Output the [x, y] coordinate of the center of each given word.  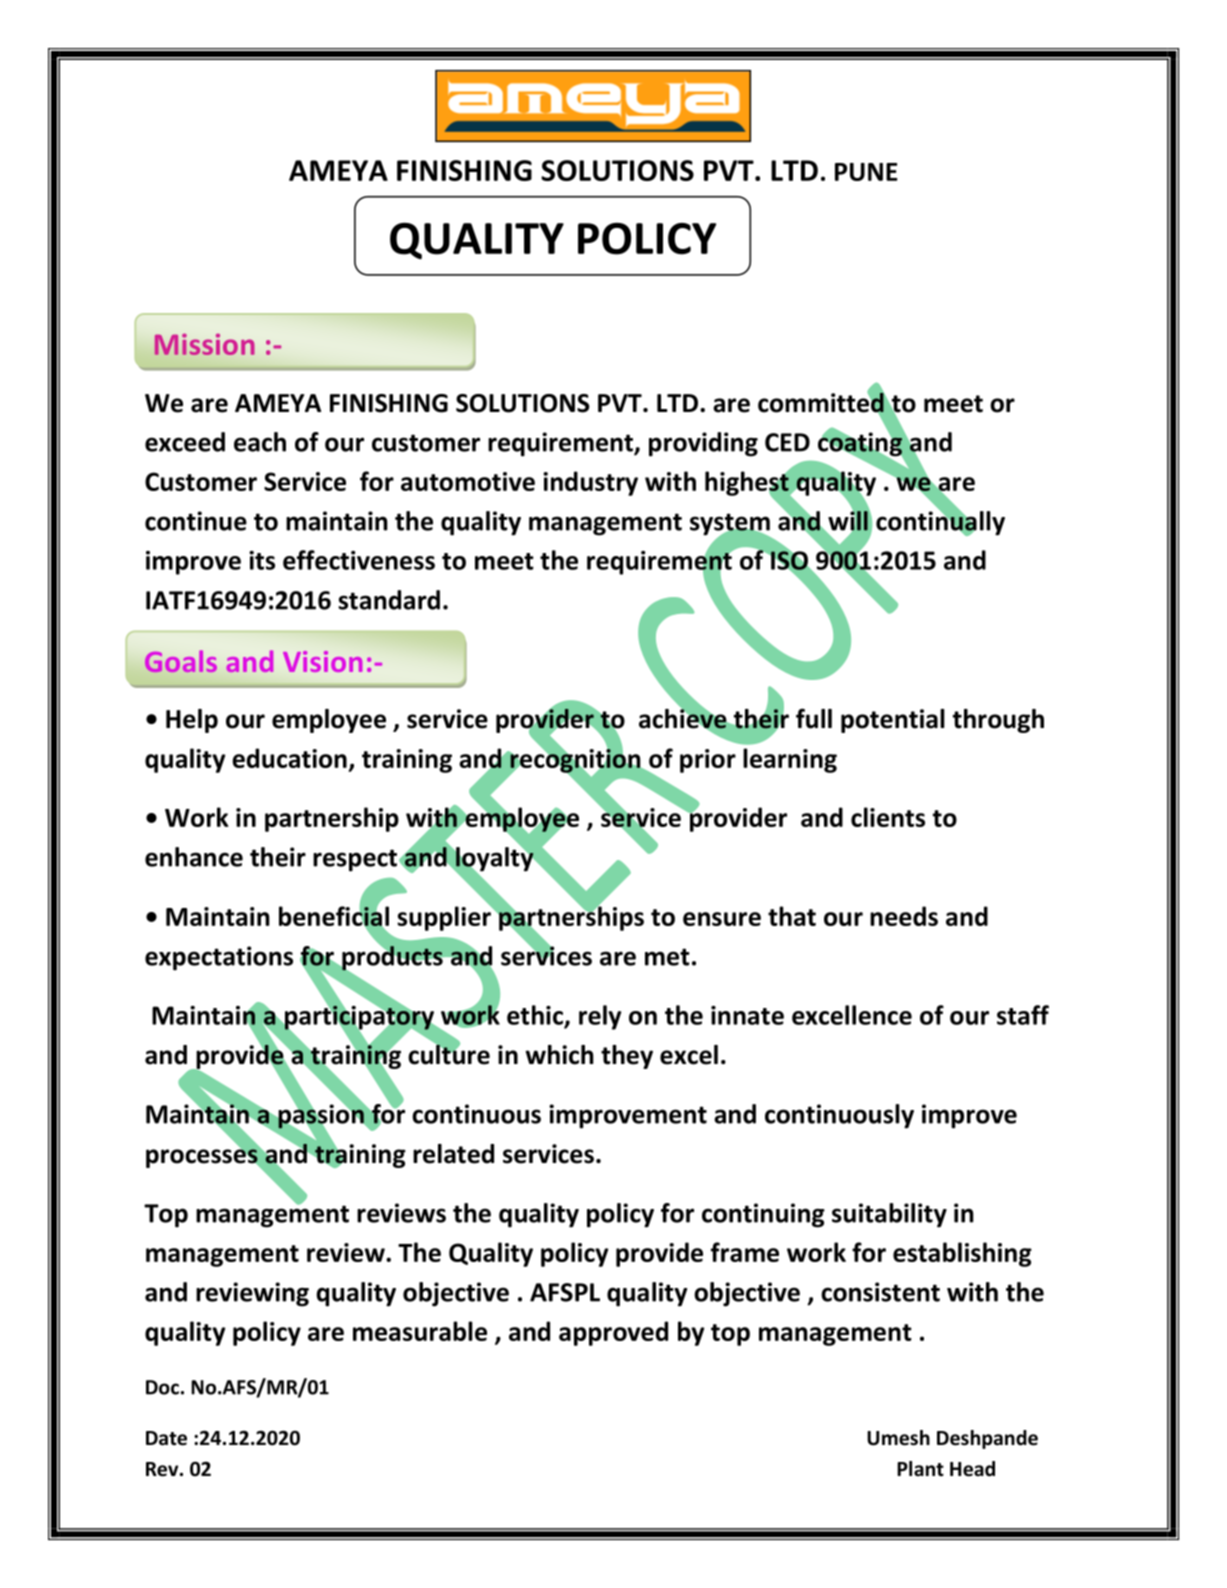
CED [787, 442]
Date [166, 1438]
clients [888, 817]
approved [613, 1333]
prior [708, 761]
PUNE [866, 172]
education [289, 758]
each [260, 442]
